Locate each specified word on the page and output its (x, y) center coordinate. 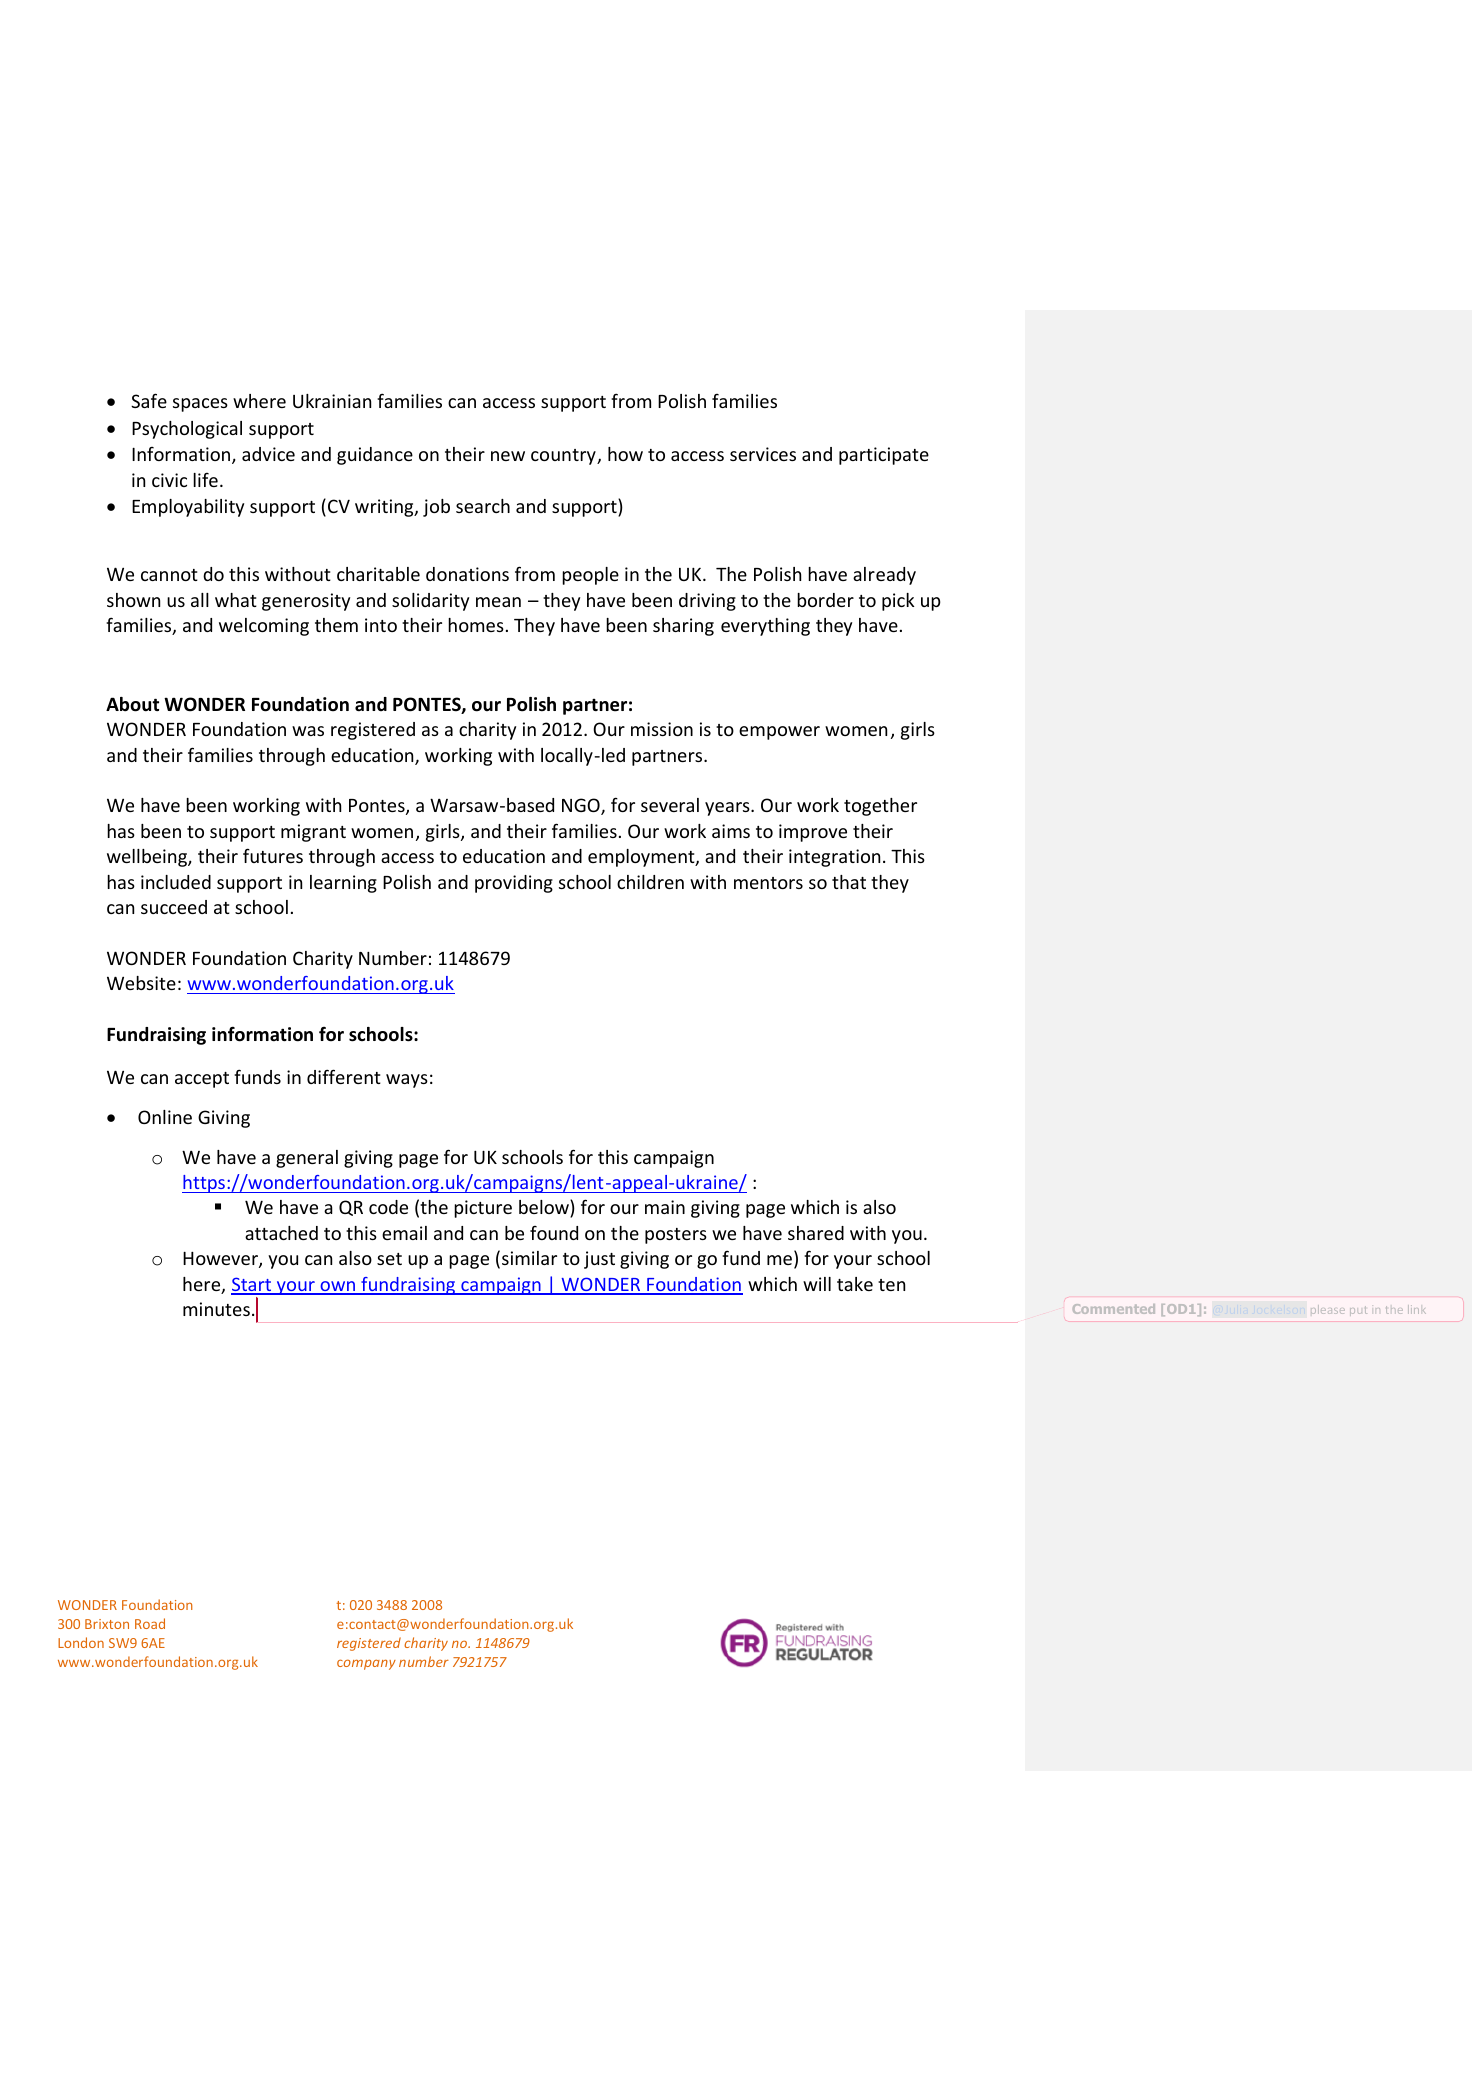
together (880, 807)
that (849, 882)
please (1328, 1309)
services (763, 454)
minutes (216, 1309)
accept (202, 1080)
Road (150, 1623)
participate (884, 456)
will (817, 1284)
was (308, 731)
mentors (768, 883)
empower (779, 733)
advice (268, 454)
